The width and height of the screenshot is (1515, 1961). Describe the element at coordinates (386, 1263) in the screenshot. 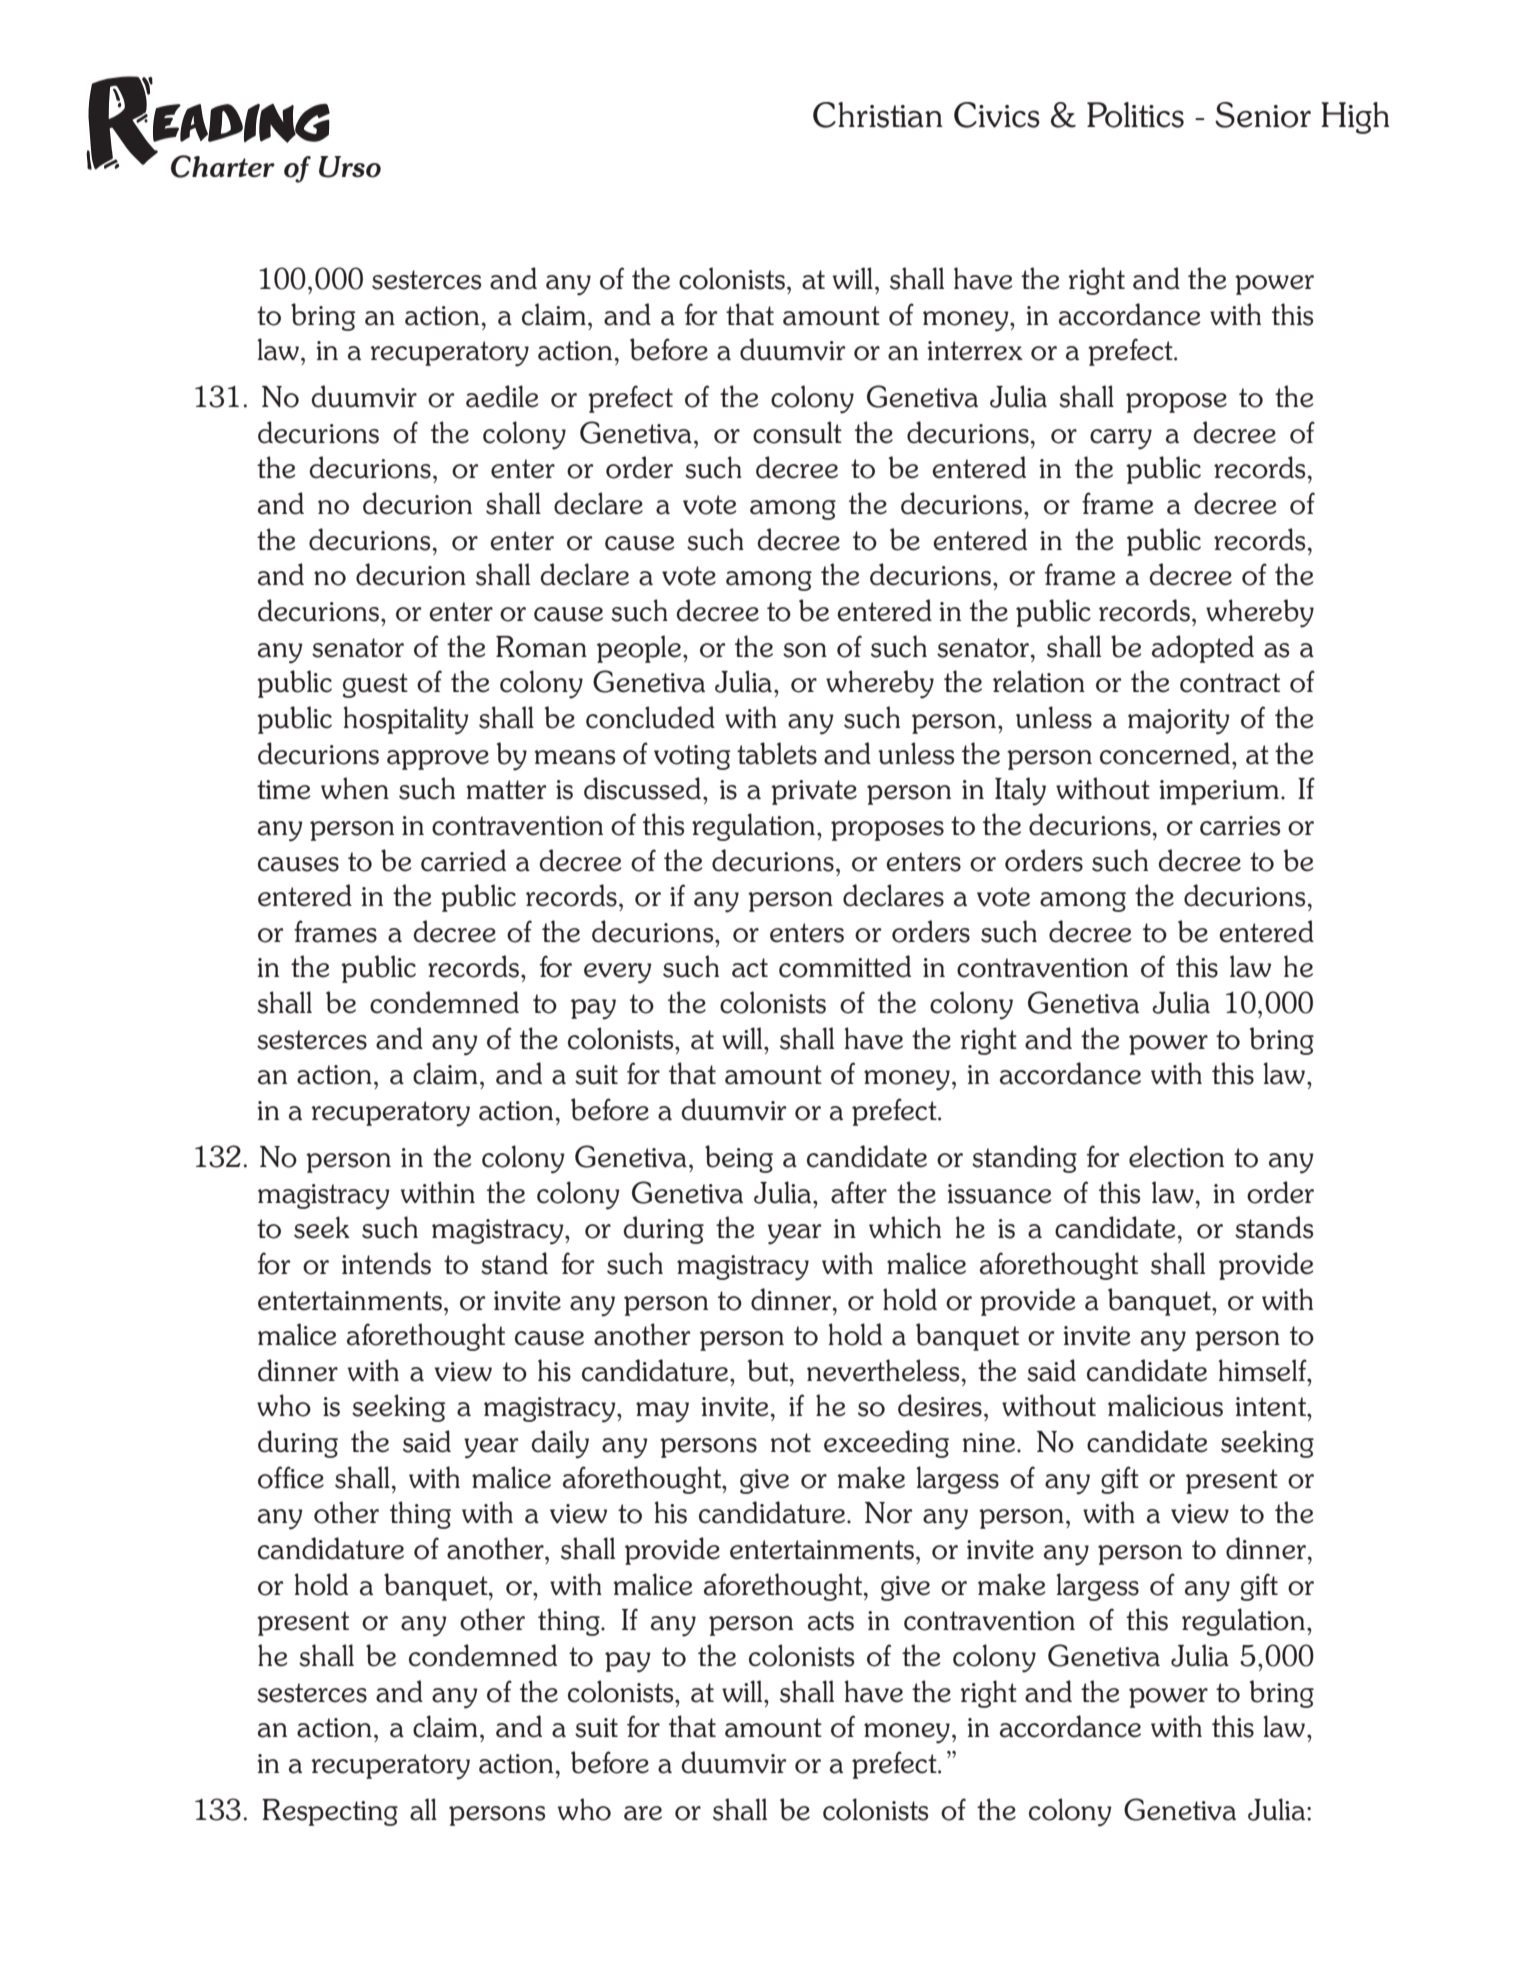

I see `intends` at that location.
